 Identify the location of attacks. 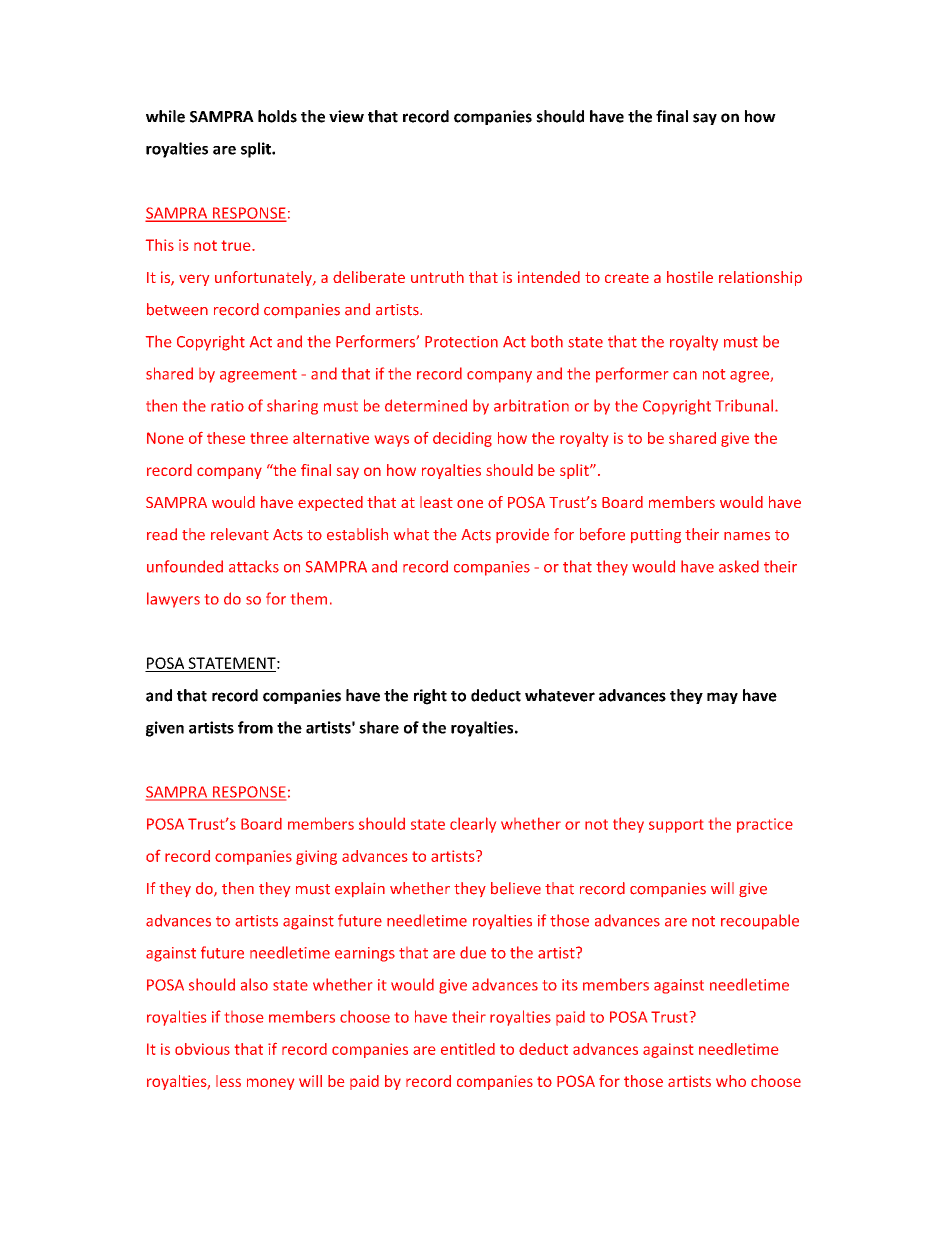
(254, 566).
